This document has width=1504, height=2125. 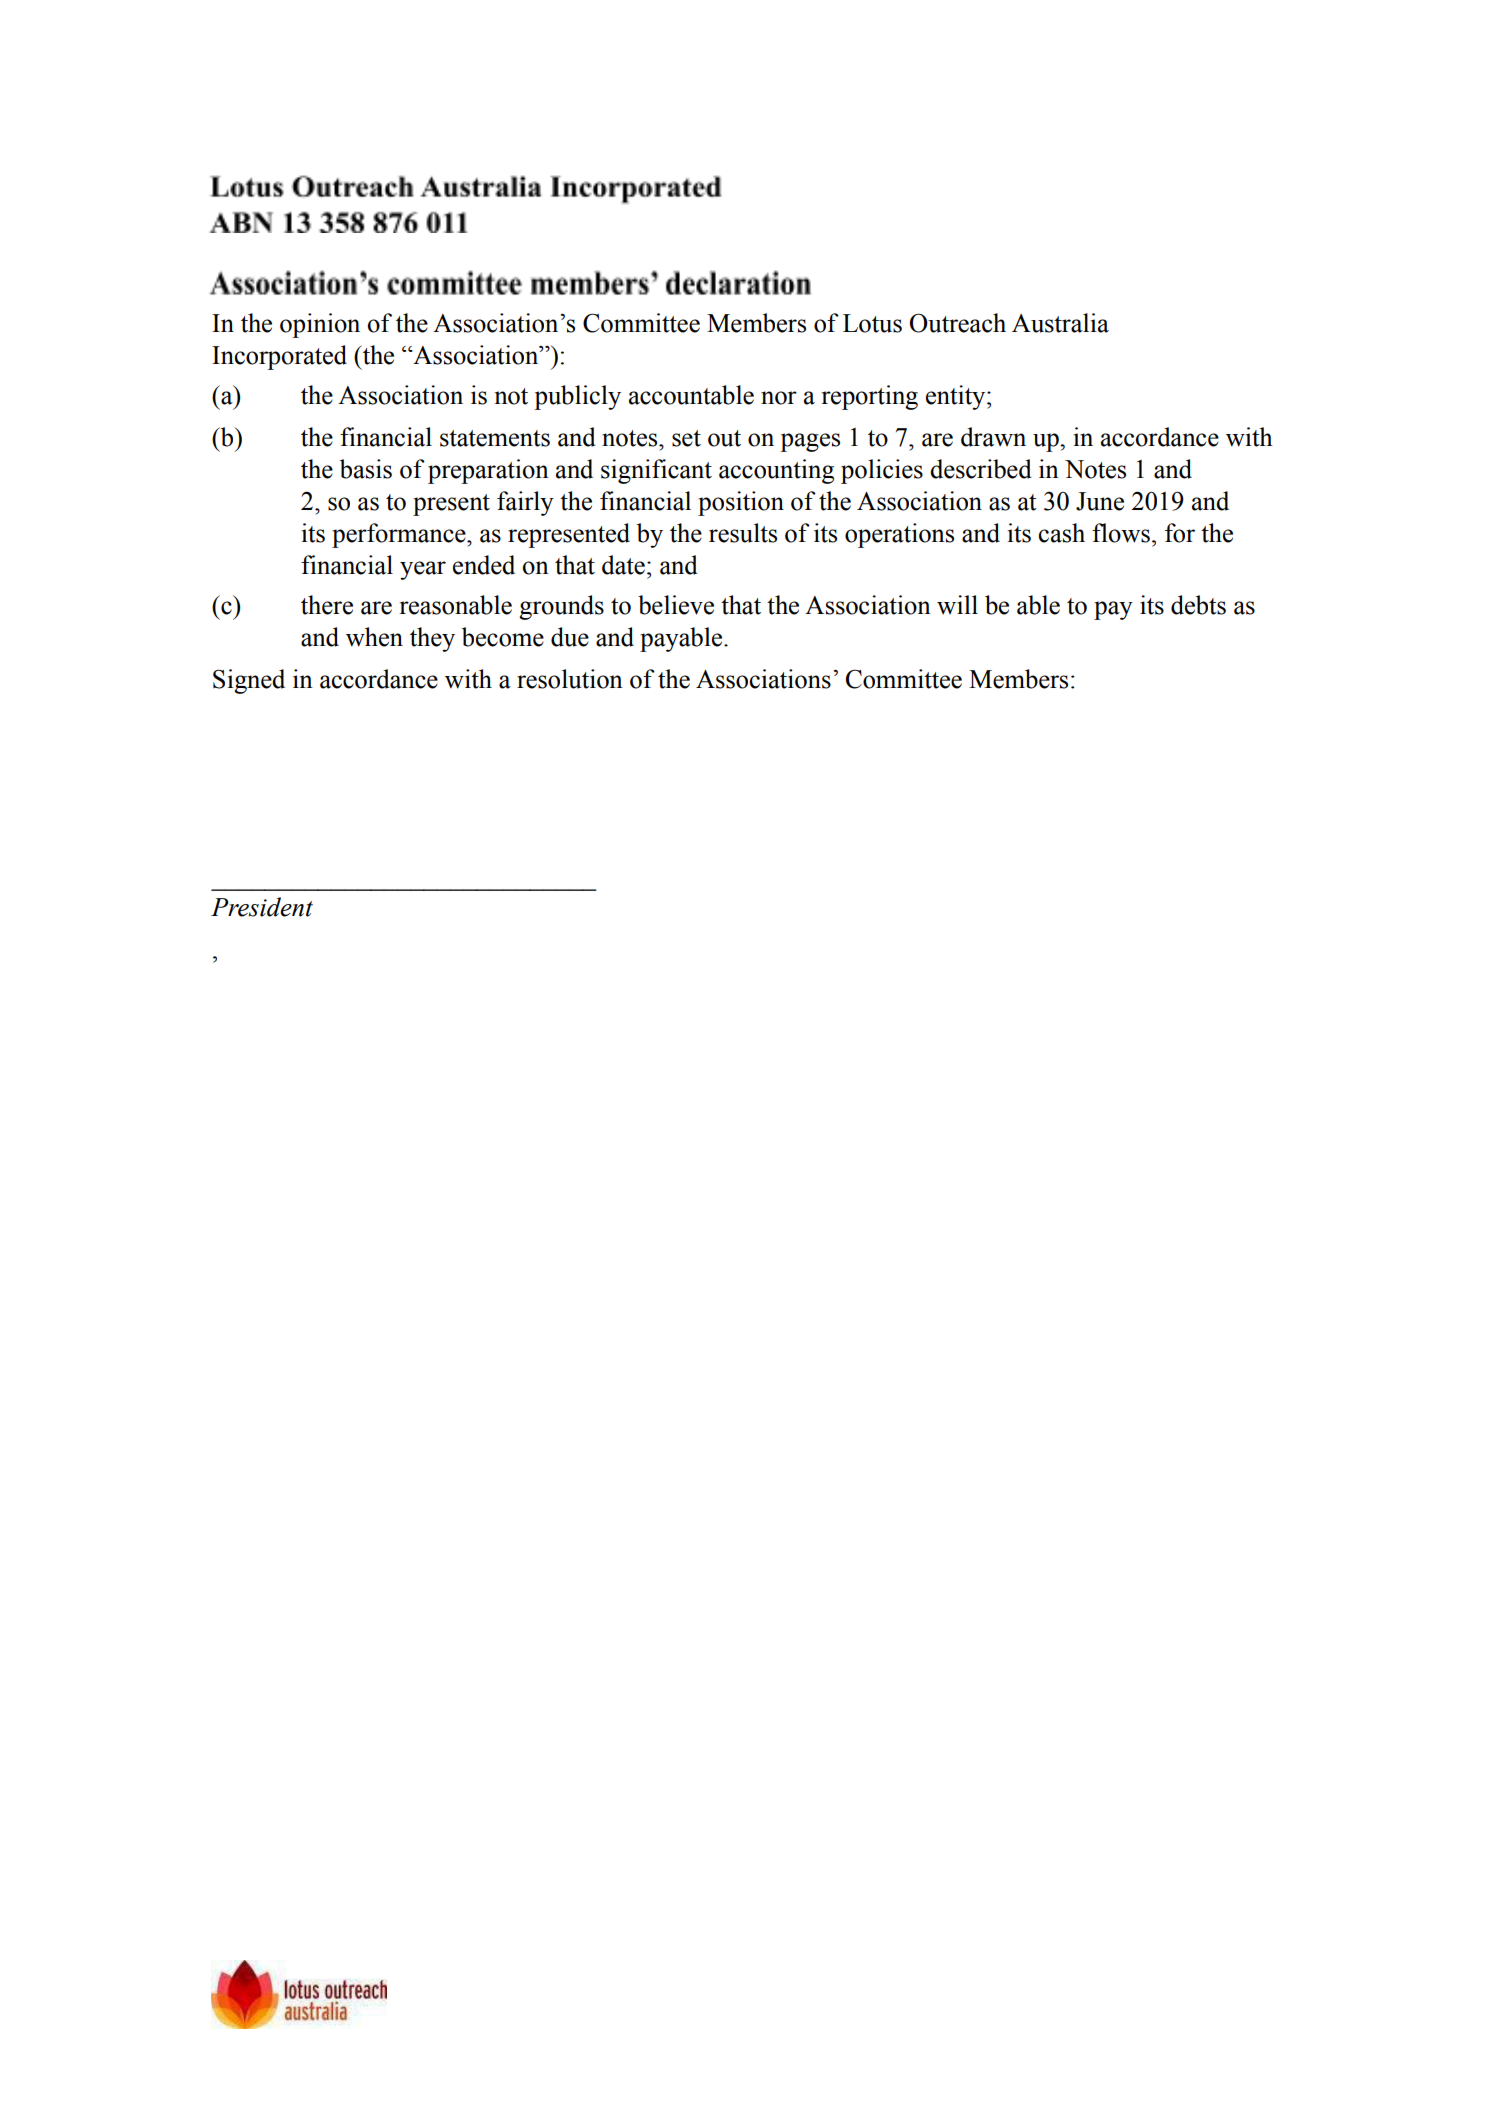 What do you see at coordinates (570, 637) in the document?
I see `due` at bounding box center [570, 637].
